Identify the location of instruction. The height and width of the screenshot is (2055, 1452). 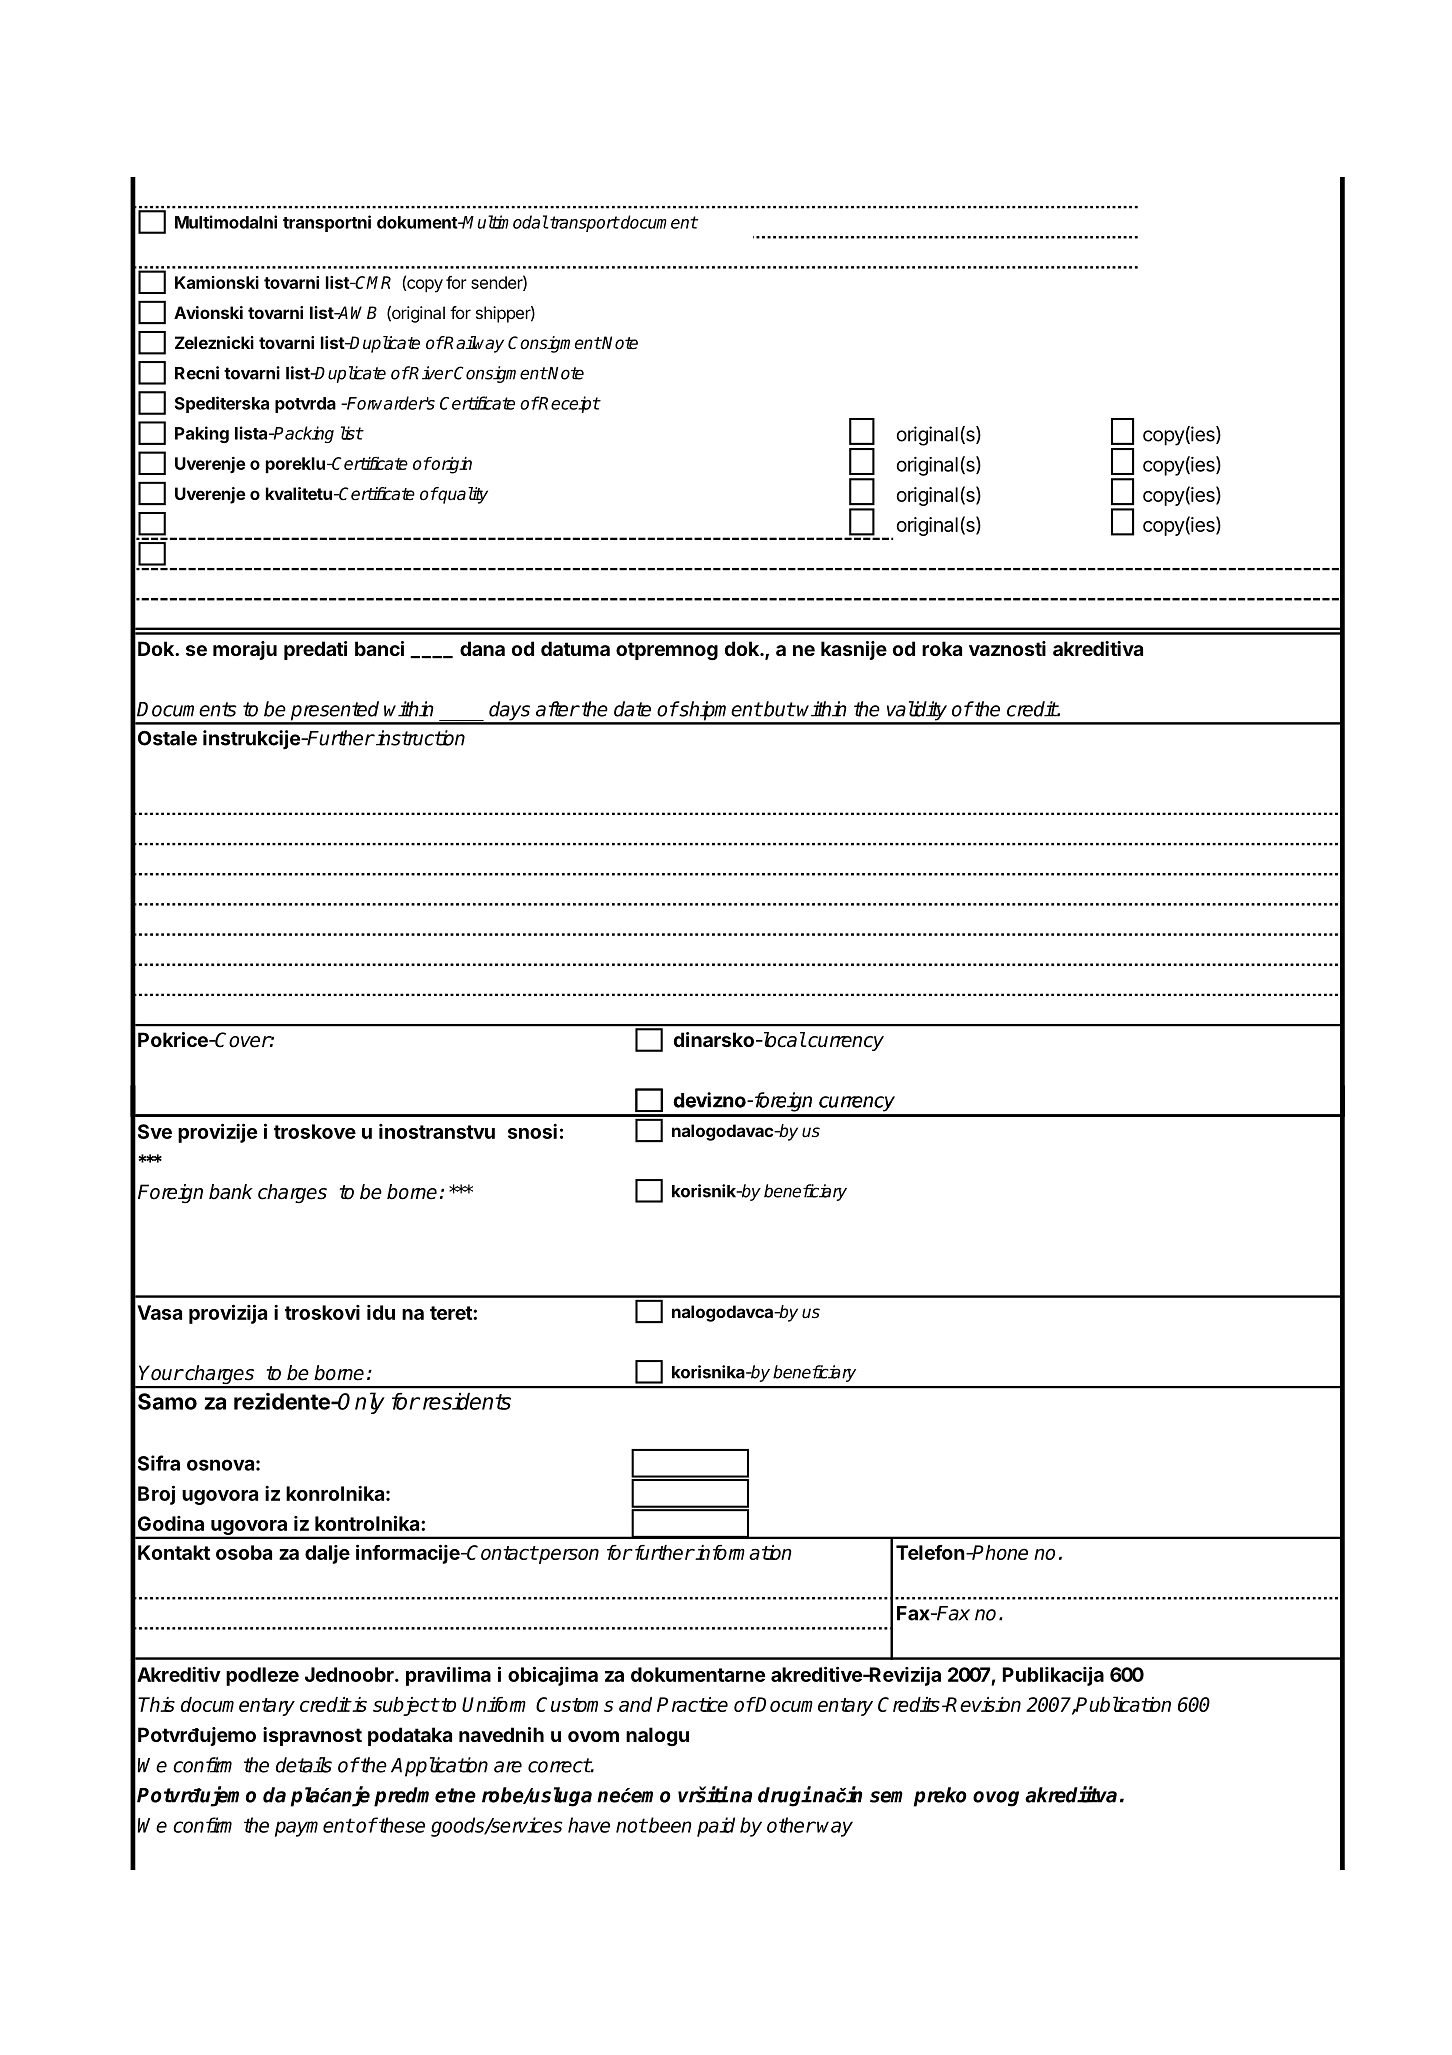
(419, 738).
